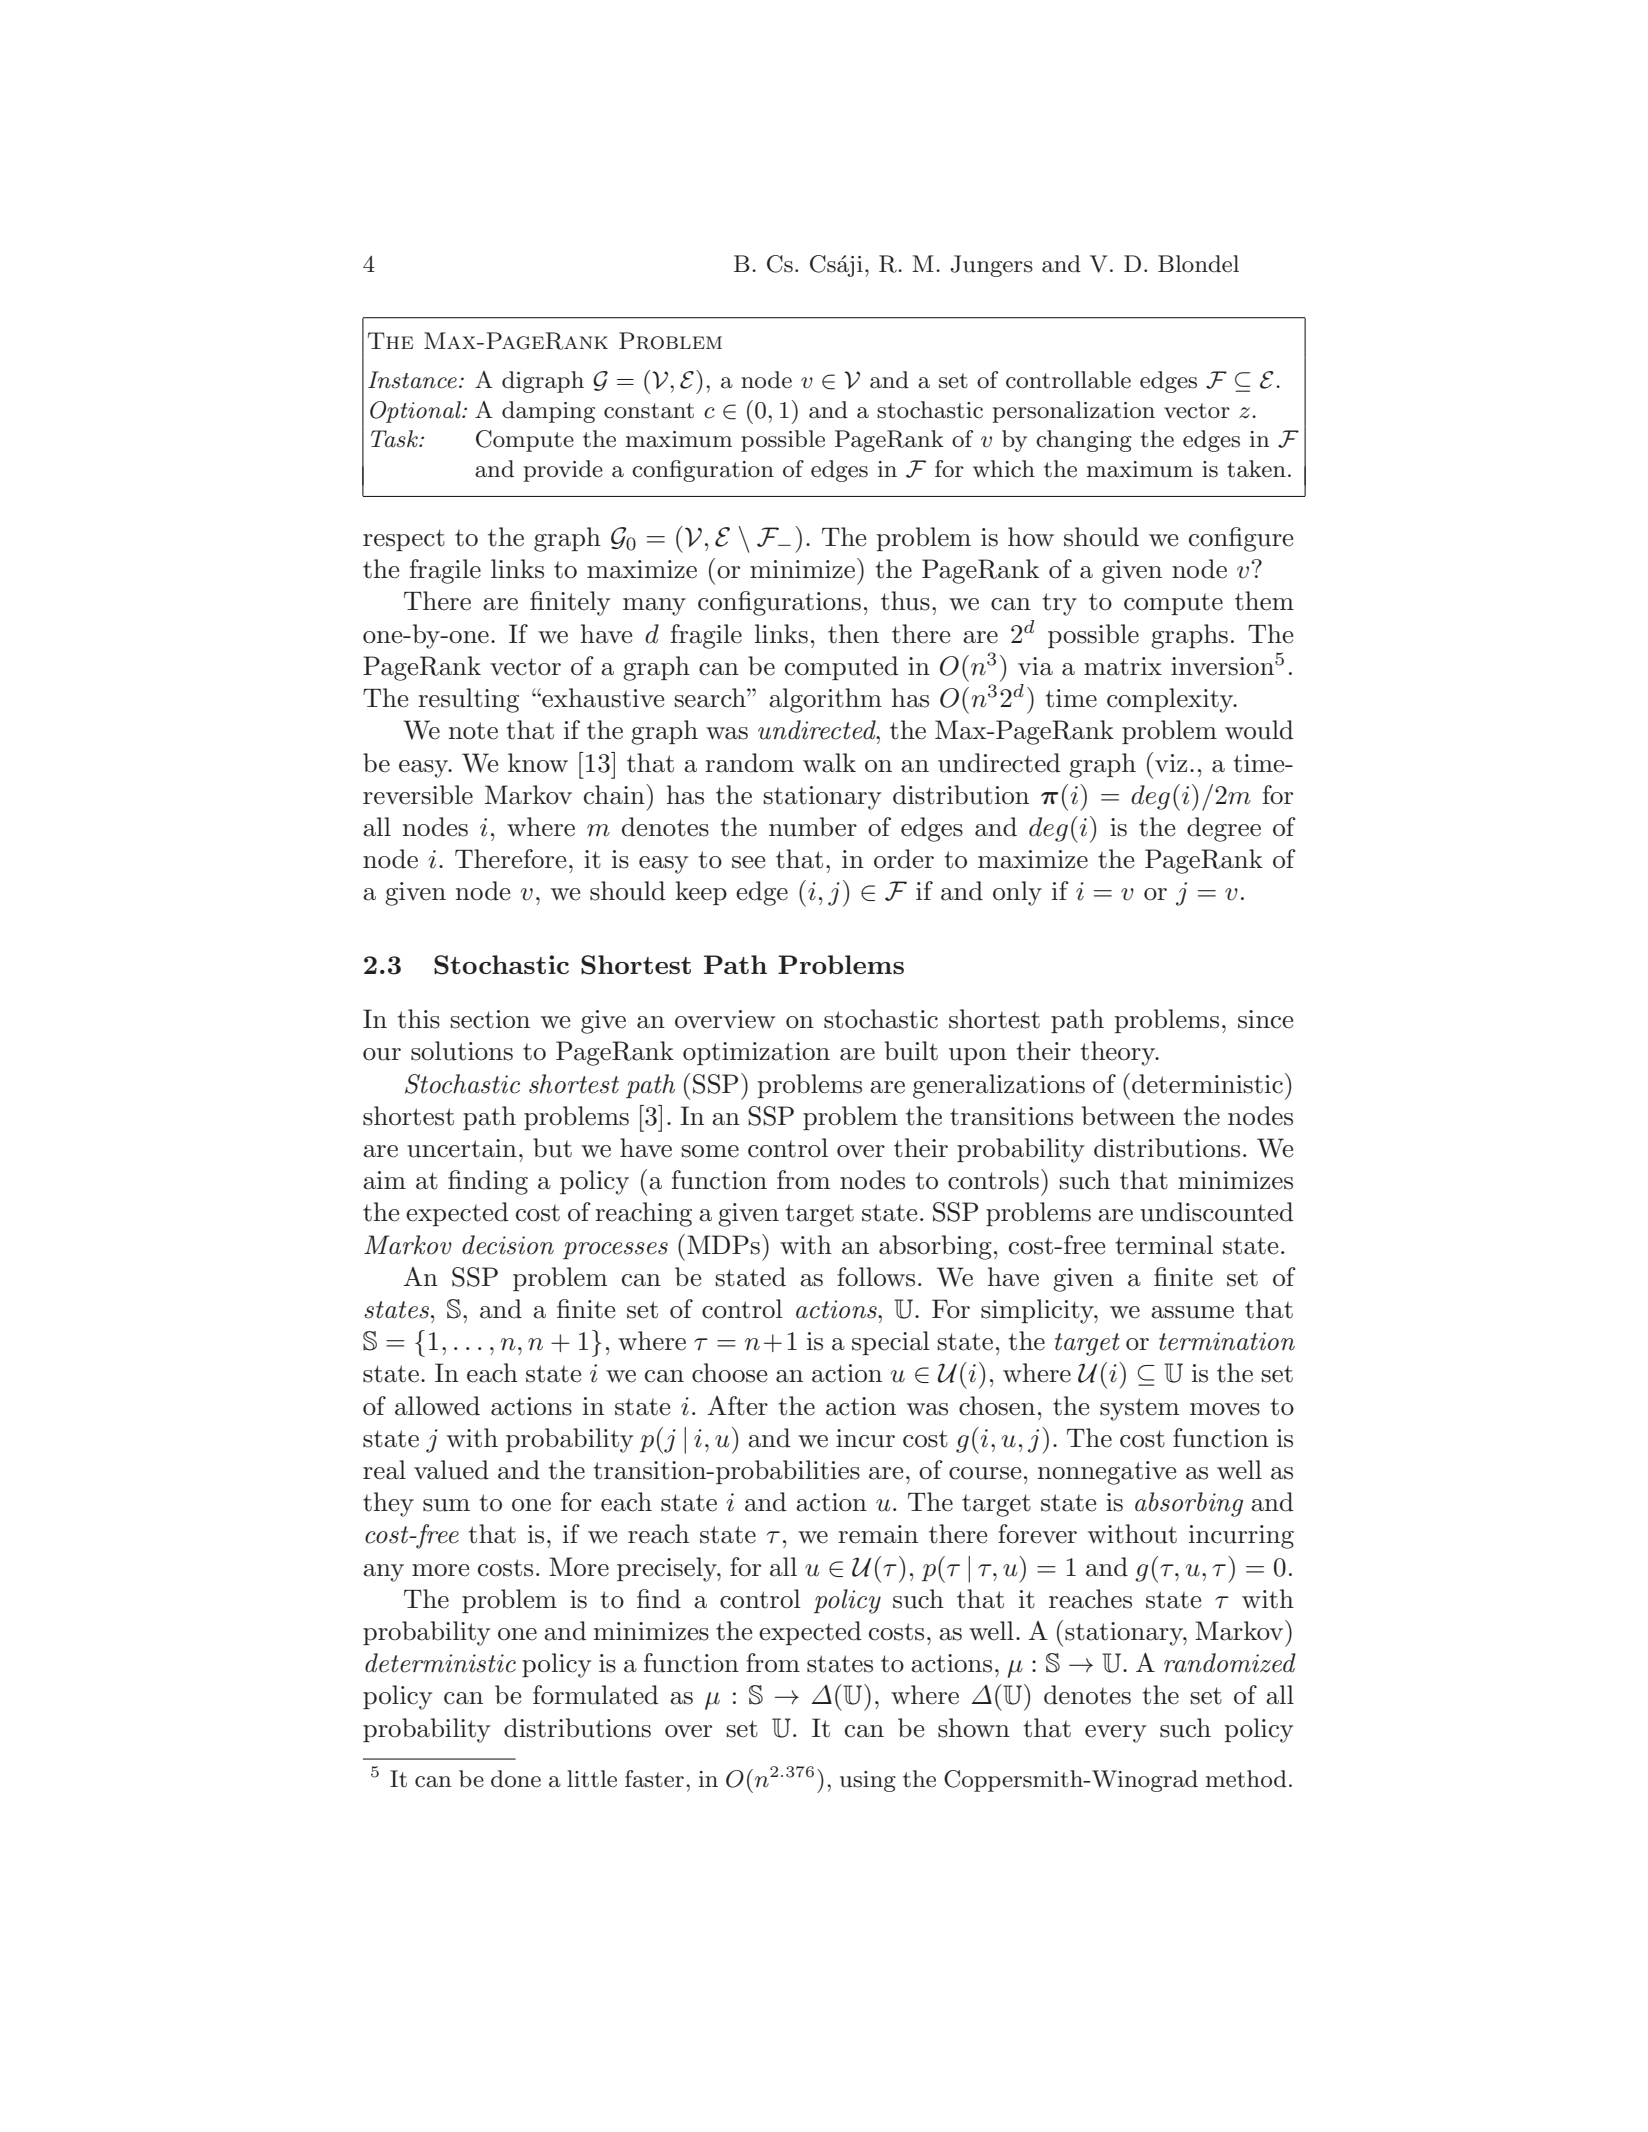 This image has width=1648, height=2132. Describe the element at coordinates (462, 1051) in the image. I see `solutions` at that location.
